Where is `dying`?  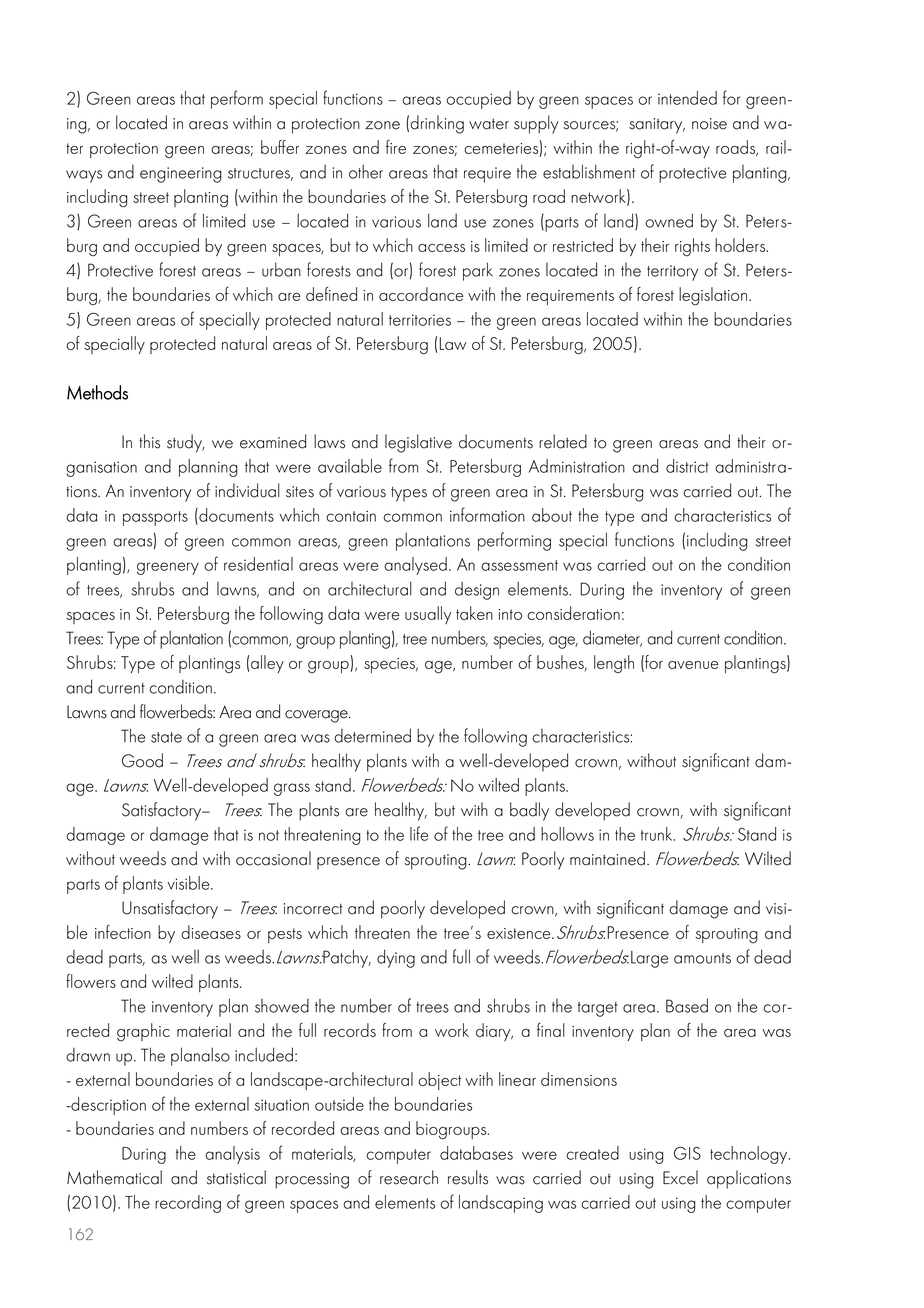 dying is located at coordinates (396, 958).
